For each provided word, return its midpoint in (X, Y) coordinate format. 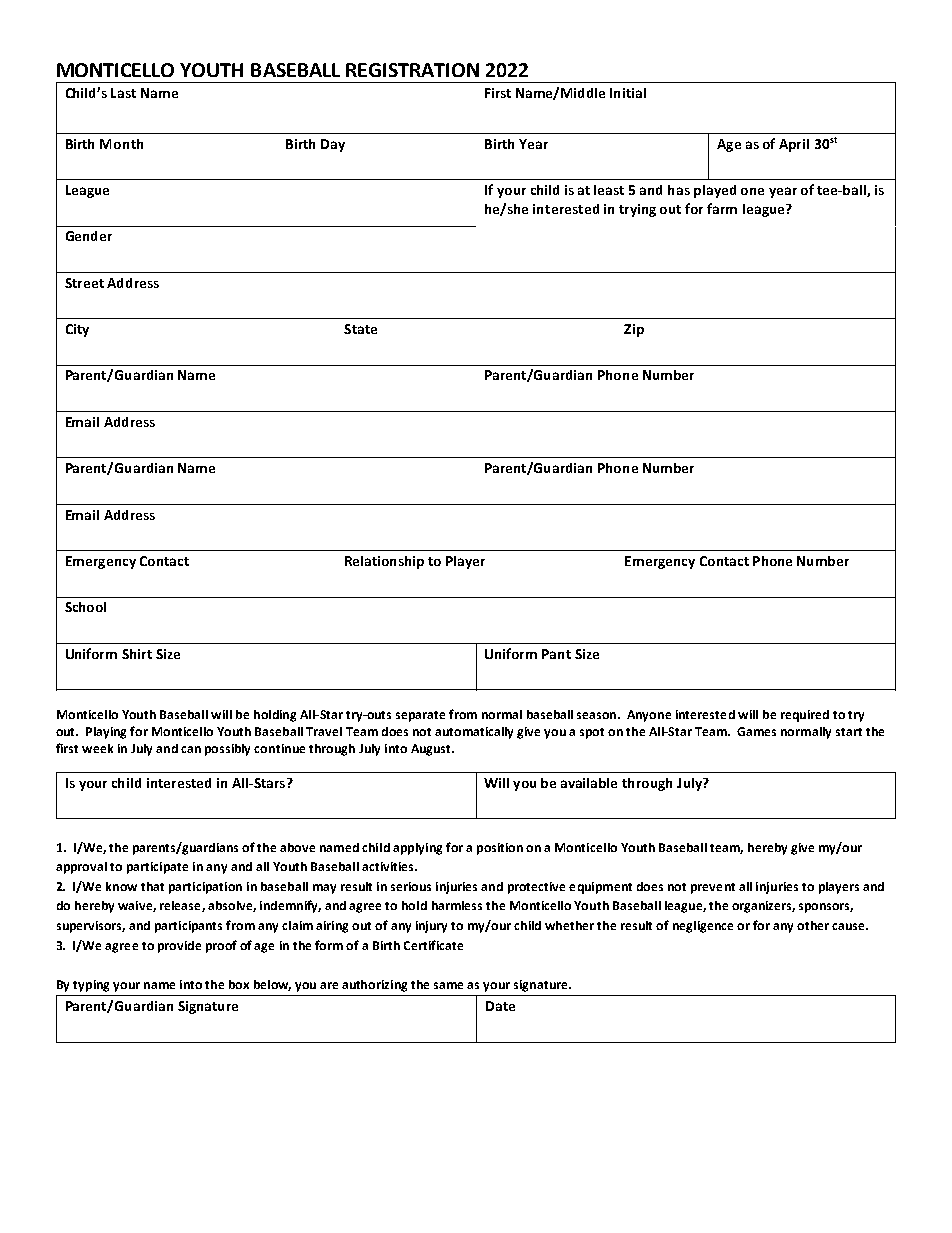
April (794, 145)
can (191, 749)
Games (756, 731)
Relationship (384, 562)
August (432, 750)
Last (123, 93)
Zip (634, 330)
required (805, 716)
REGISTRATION (412, 70)
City (77, 330)
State (360, 329)
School (85, 607)
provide (179, 947)
